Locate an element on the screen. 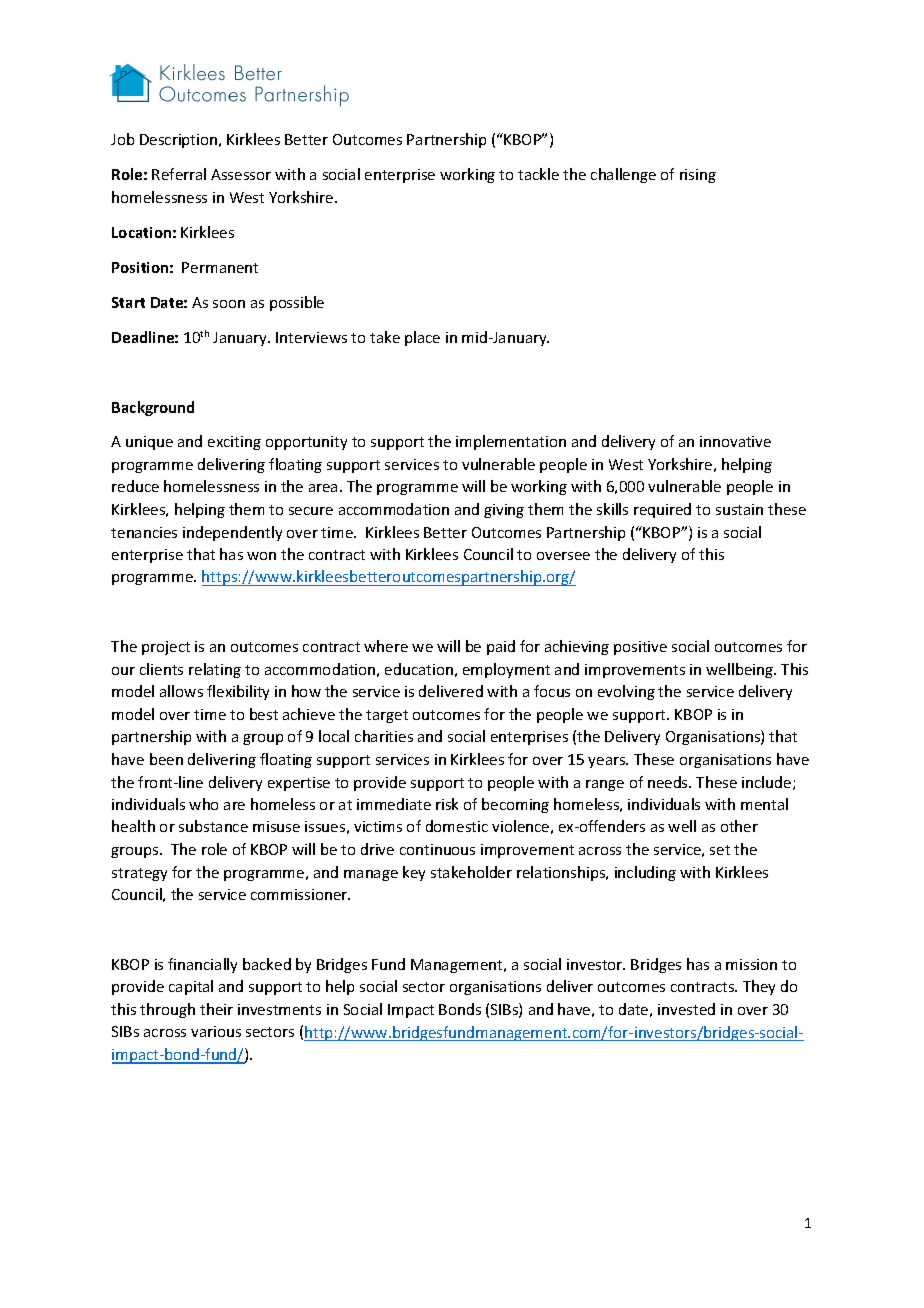 Image resolution: width=924 pixels, height=1308 pixels. positive is located at coordinates (640, 648).
